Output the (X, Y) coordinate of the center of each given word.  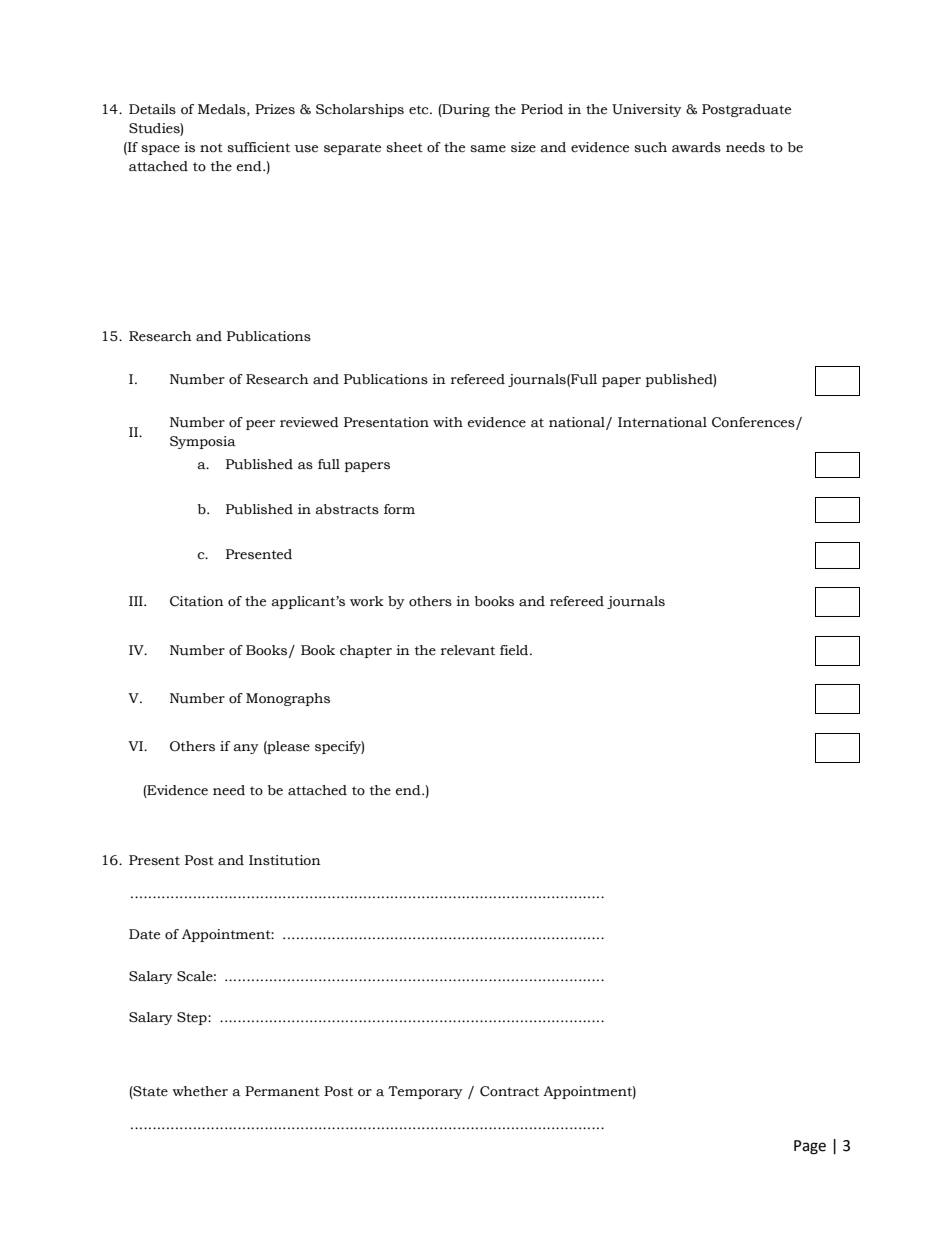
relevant (468, 650)
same (488, 149)
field (515, 650)
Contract (509, 1091)
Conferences (754, 423)
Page (810, 1147)
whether (200, 1091)
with (448, 422)
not (211, 148)
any (246, 749)
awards (696, 147)
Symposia (203, 442)
